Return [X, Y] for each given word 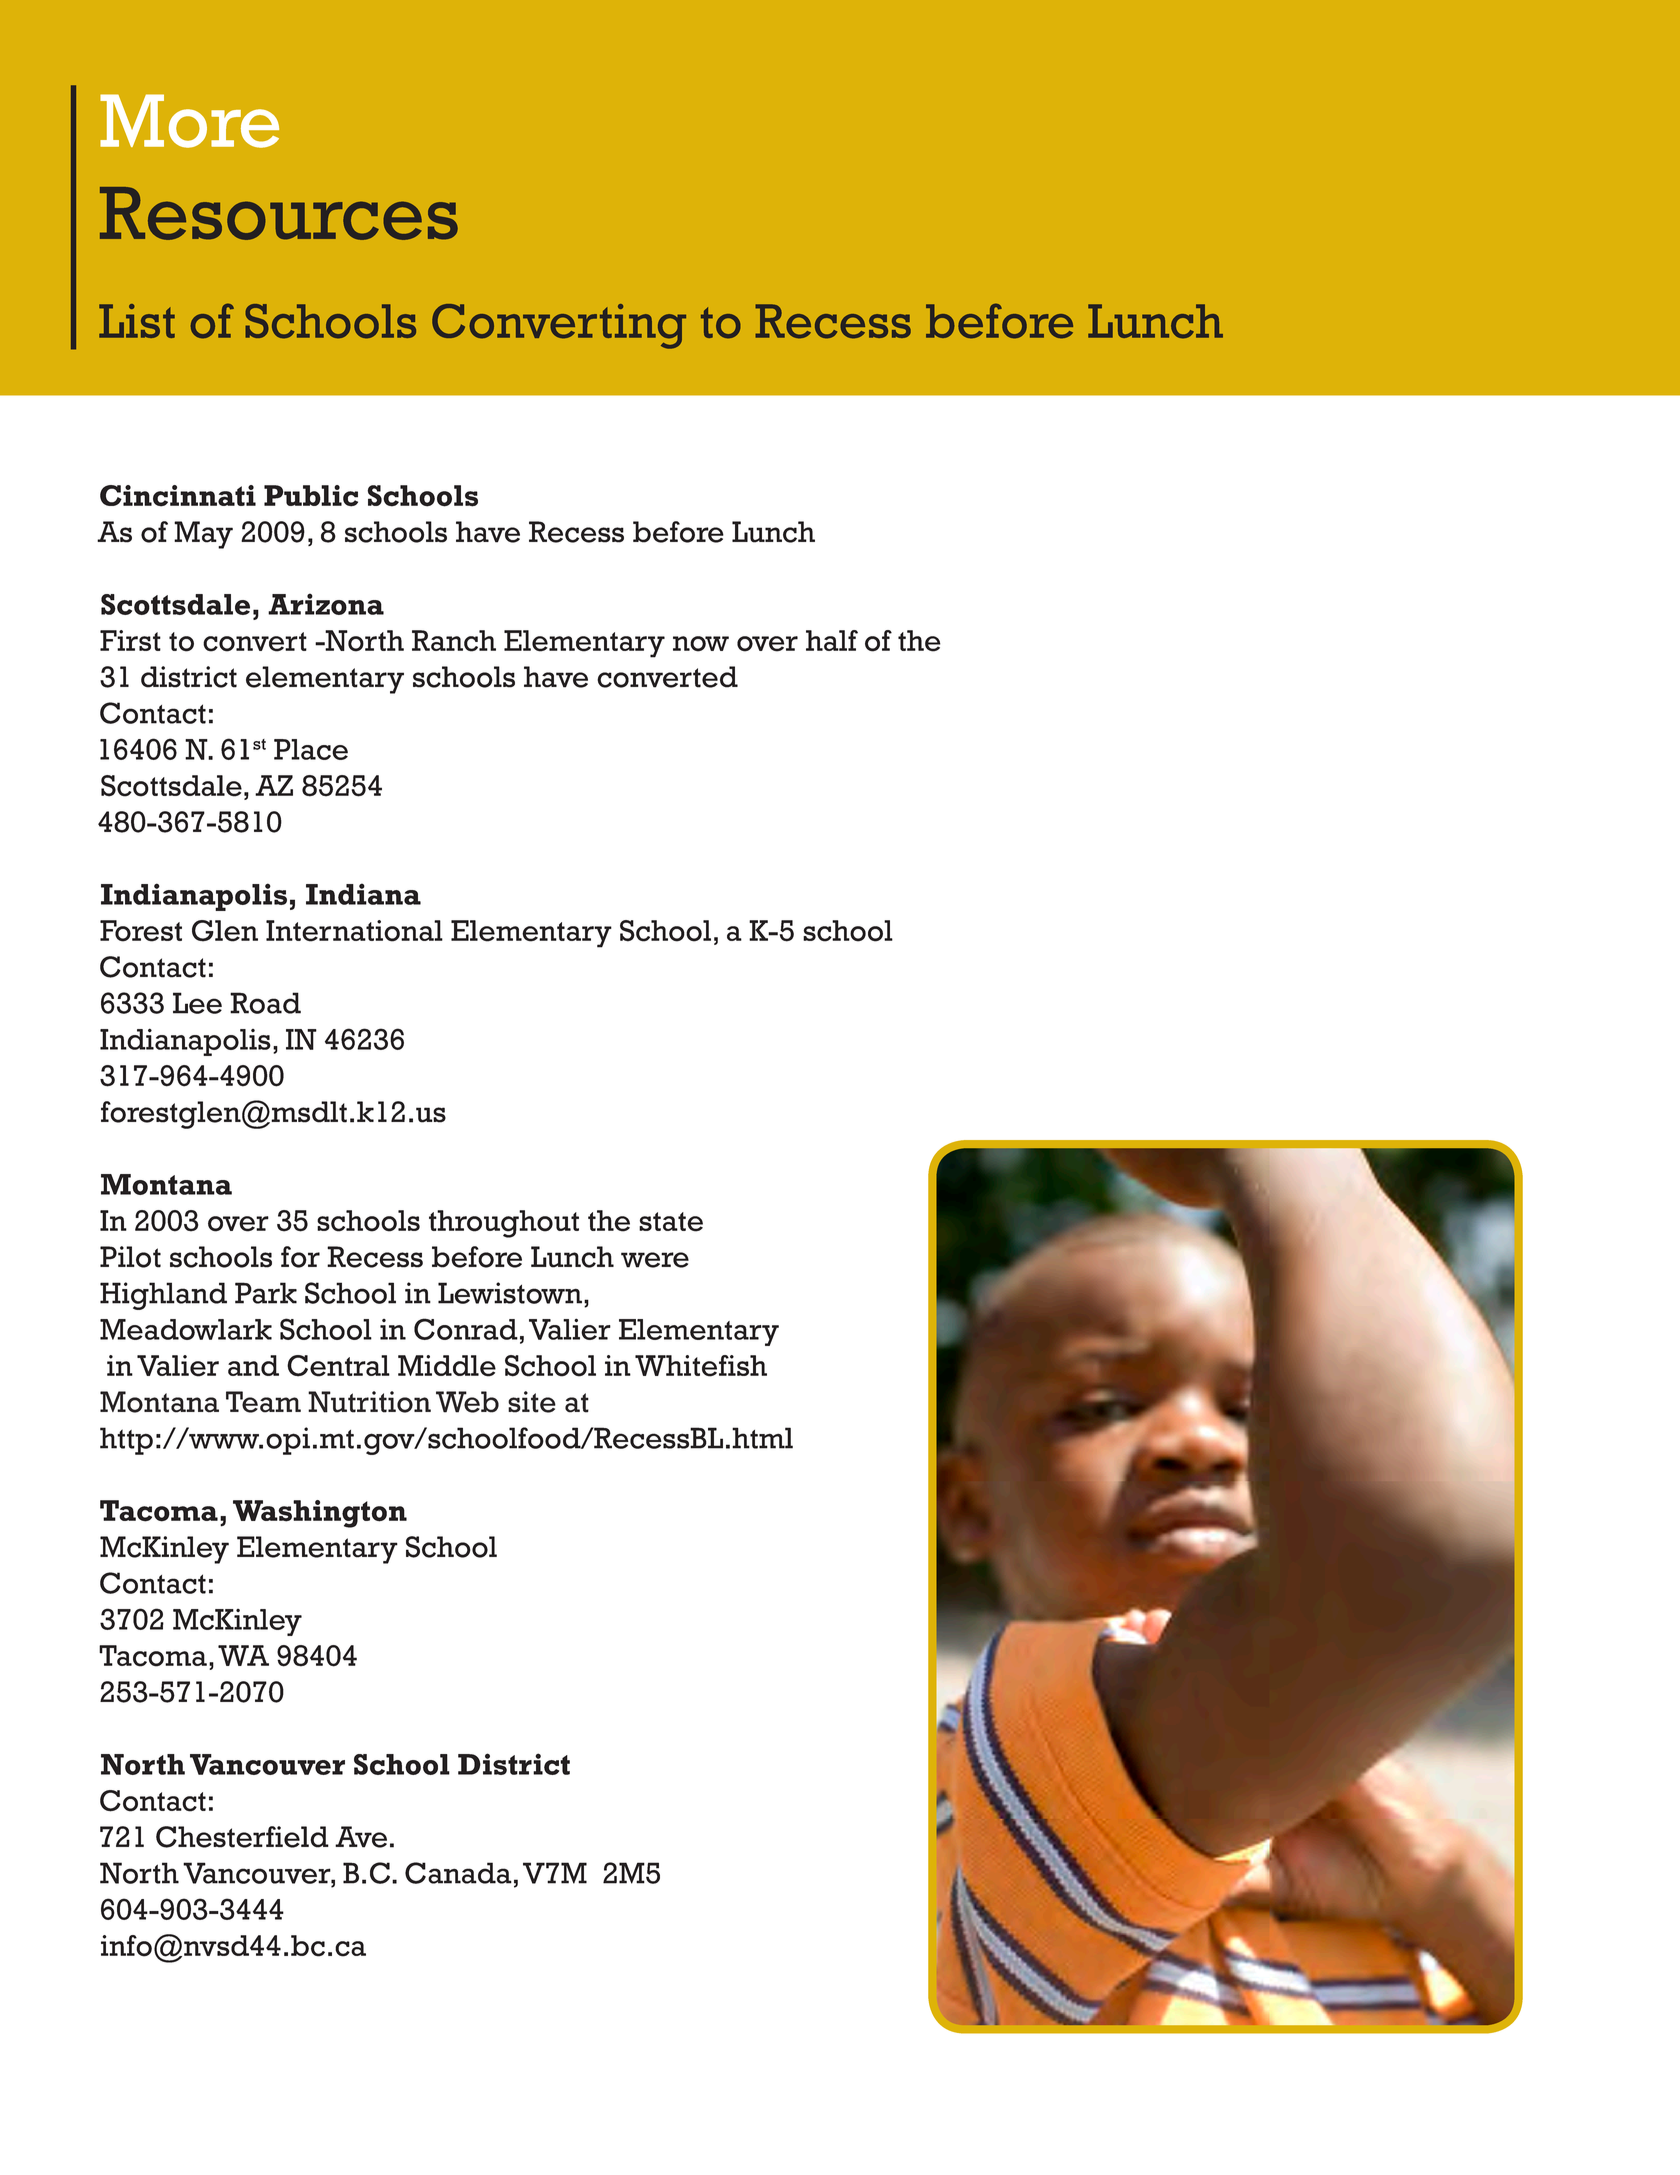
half [832, 640]
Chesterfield [242, 1837]
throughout [504, 1224]
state [671, 1222]
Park [266, 1293]
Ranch [454, 641]
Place [311, 749]
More [189, 121]
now [701, 644]
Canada [458, 1873]
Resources [279, 213]
